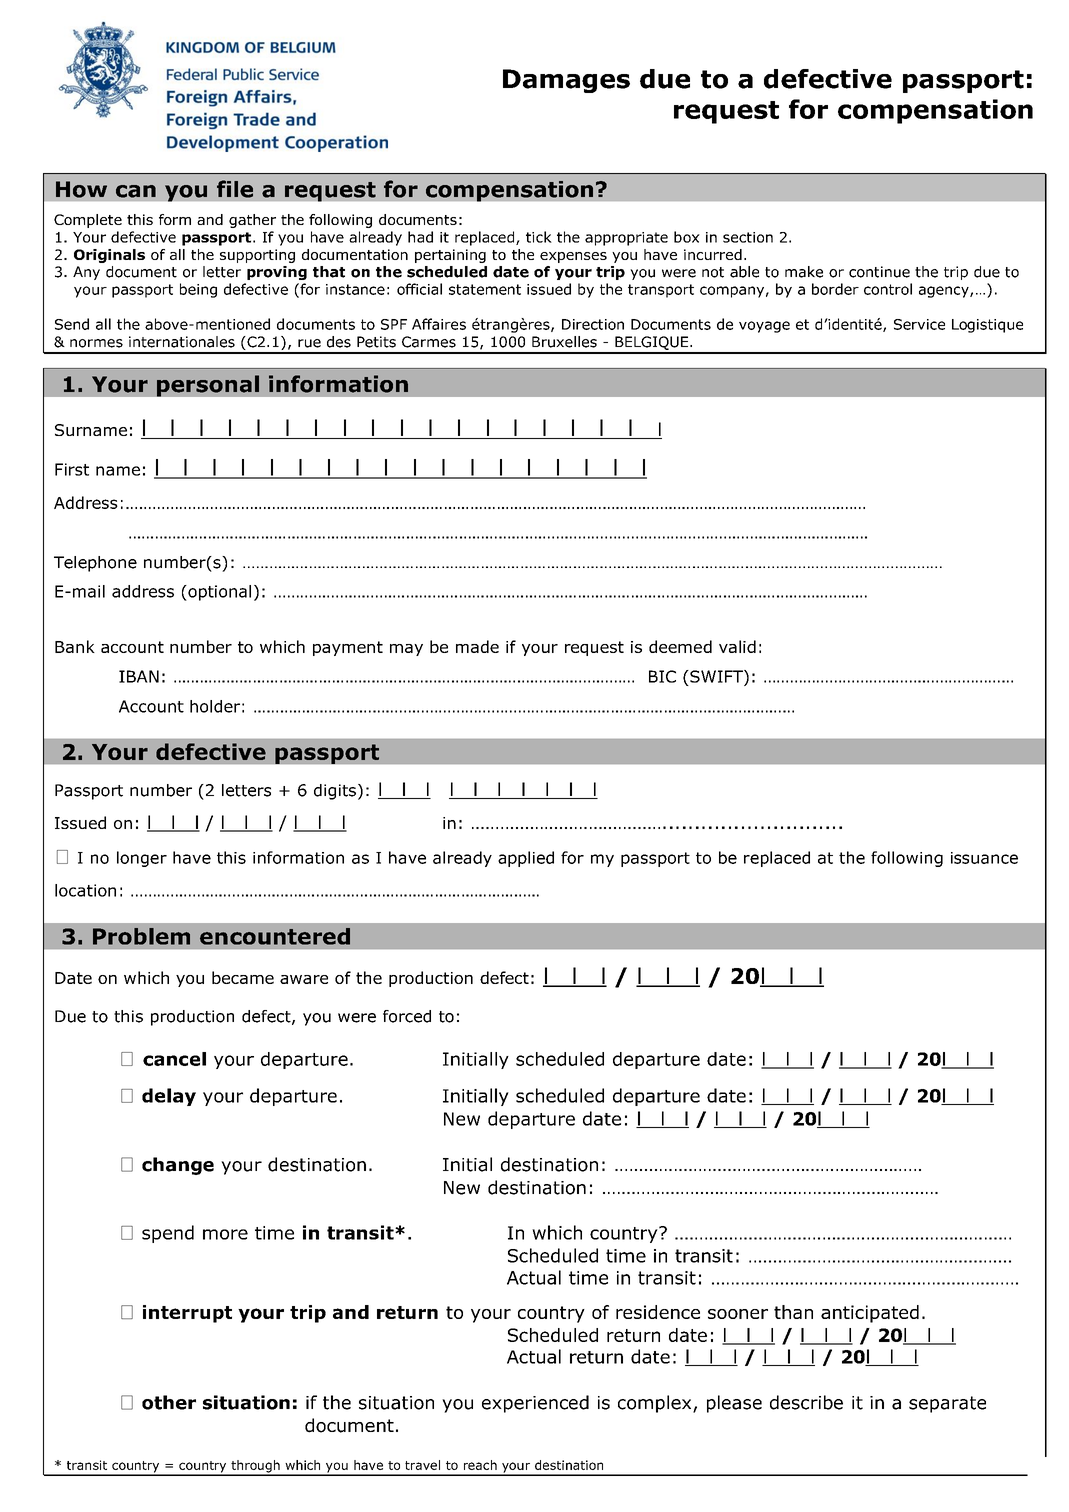 The image size is (1069, 1512). What do you see at coordinates (566, 81) in the image?
I see `Damages` at bounding box center [566, 81].
